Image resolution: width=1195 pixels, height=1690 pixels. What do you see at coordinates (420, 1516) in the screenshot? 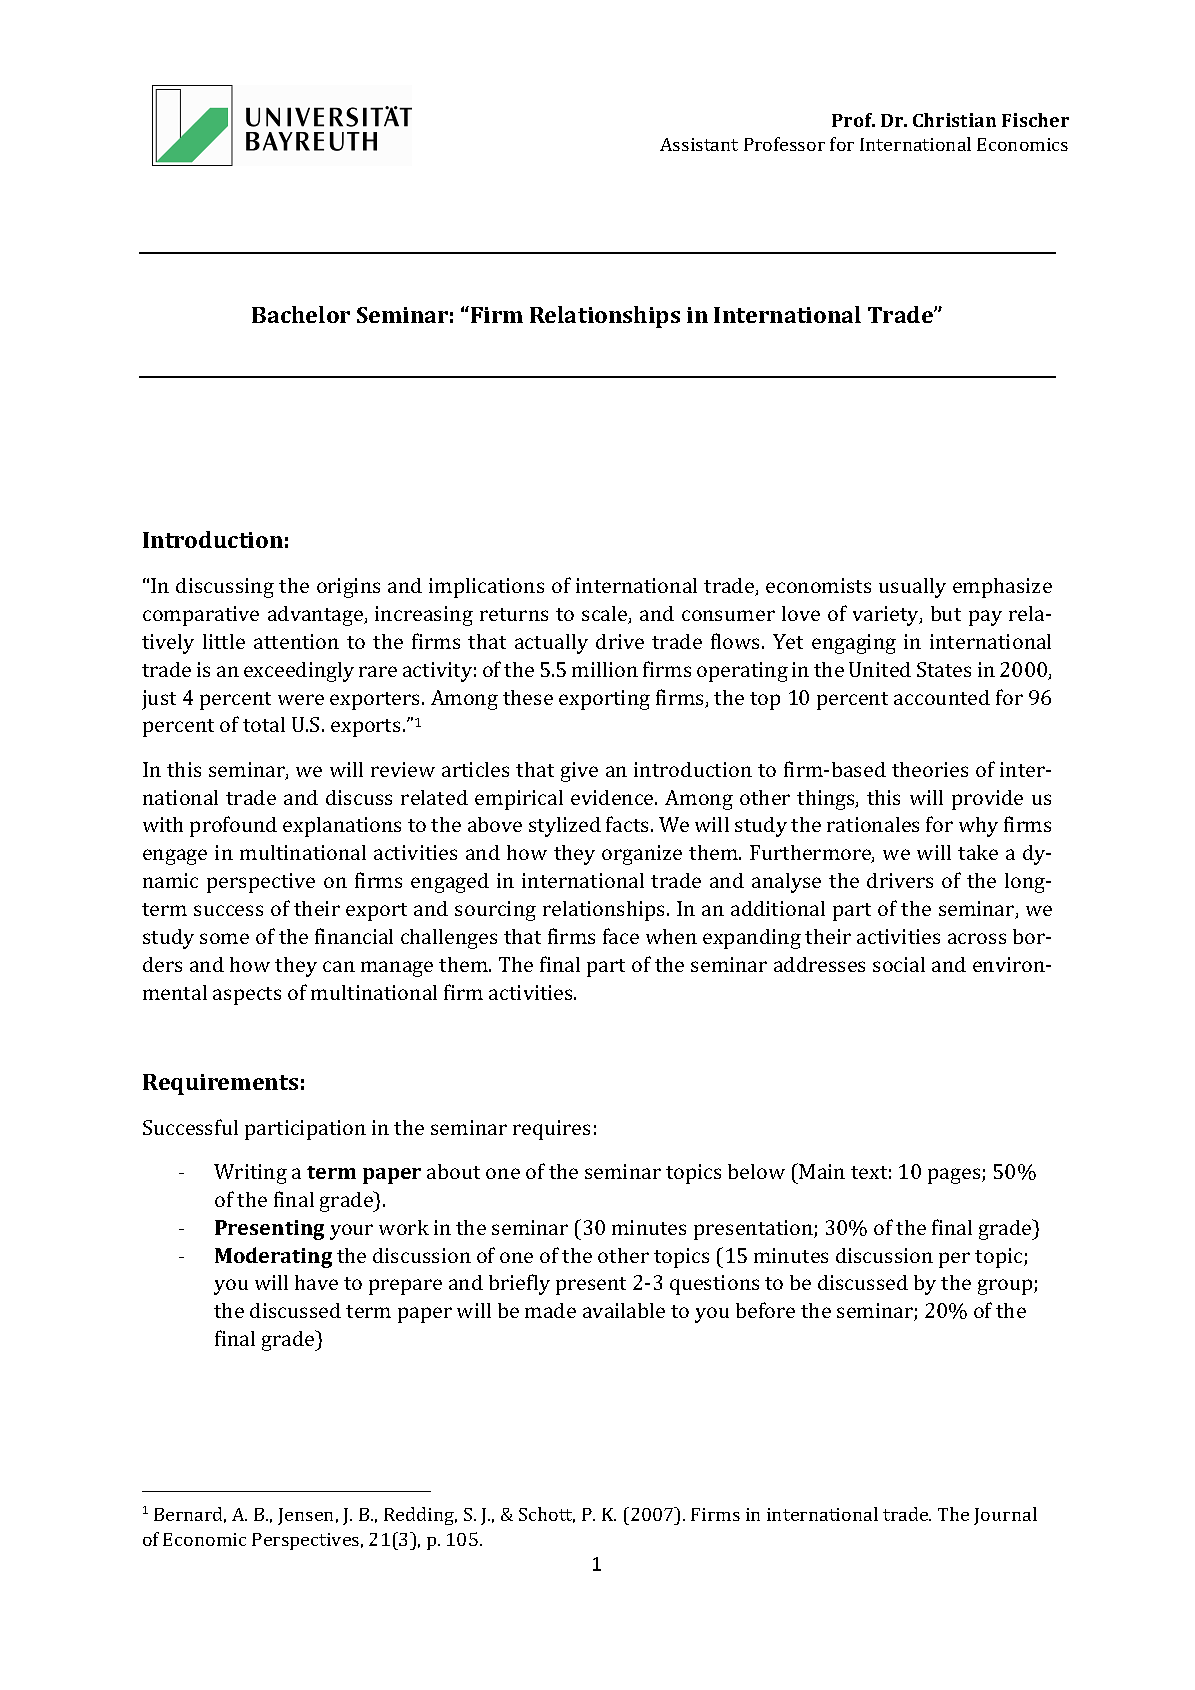
I see `Redding` at bounding box center [420, 1516].
